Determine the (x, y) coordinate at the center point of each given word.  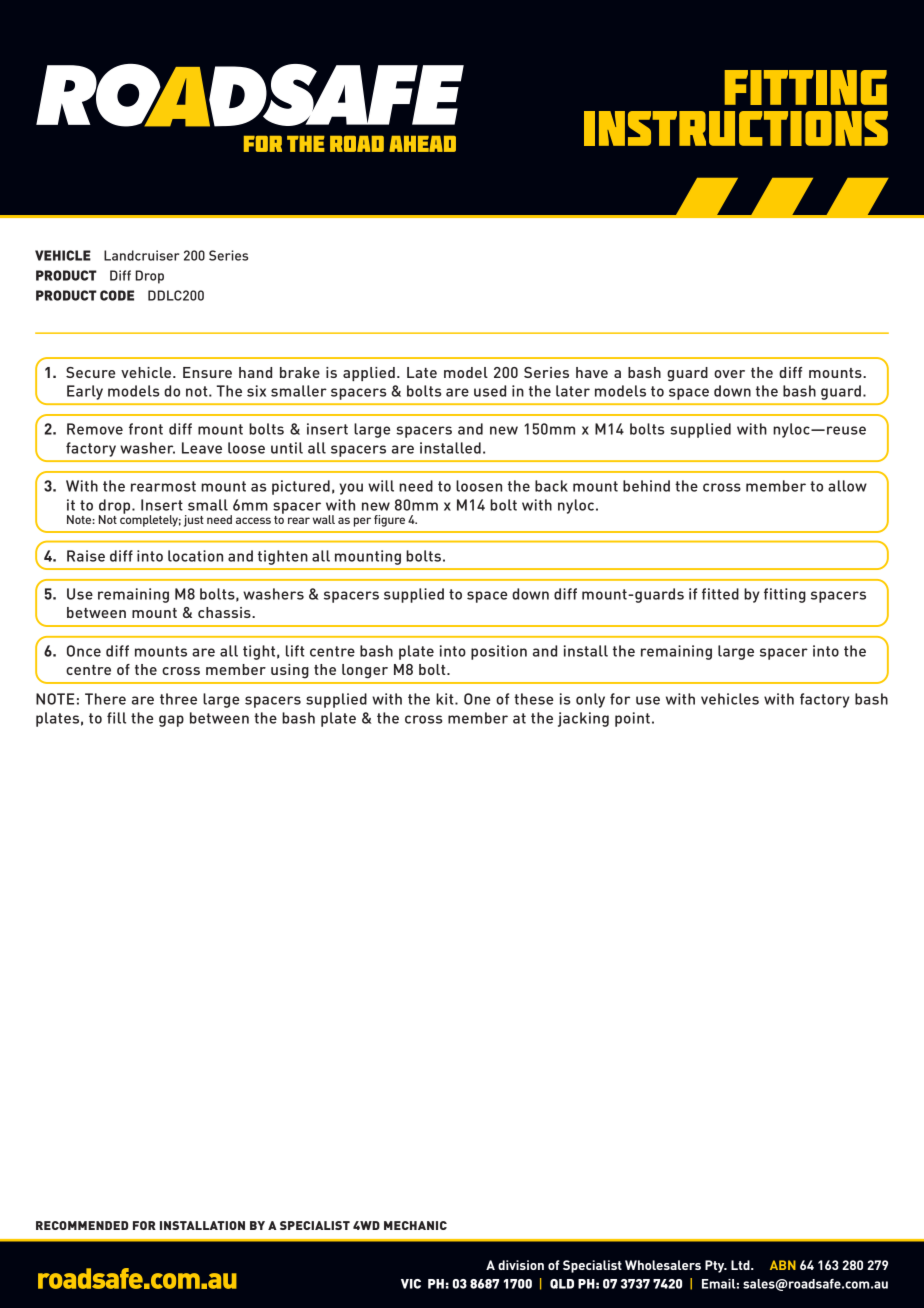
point (632, 719)
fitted (720, 594)
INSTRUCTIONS (736, 128)
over (729, 374)
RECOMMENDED (82, 1225)
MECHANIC (415, 1225)
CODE (117, 295)
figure (389, 521)
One (477, 699)
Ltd (741, 1265)
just (194, 521)
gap (171, 721)
